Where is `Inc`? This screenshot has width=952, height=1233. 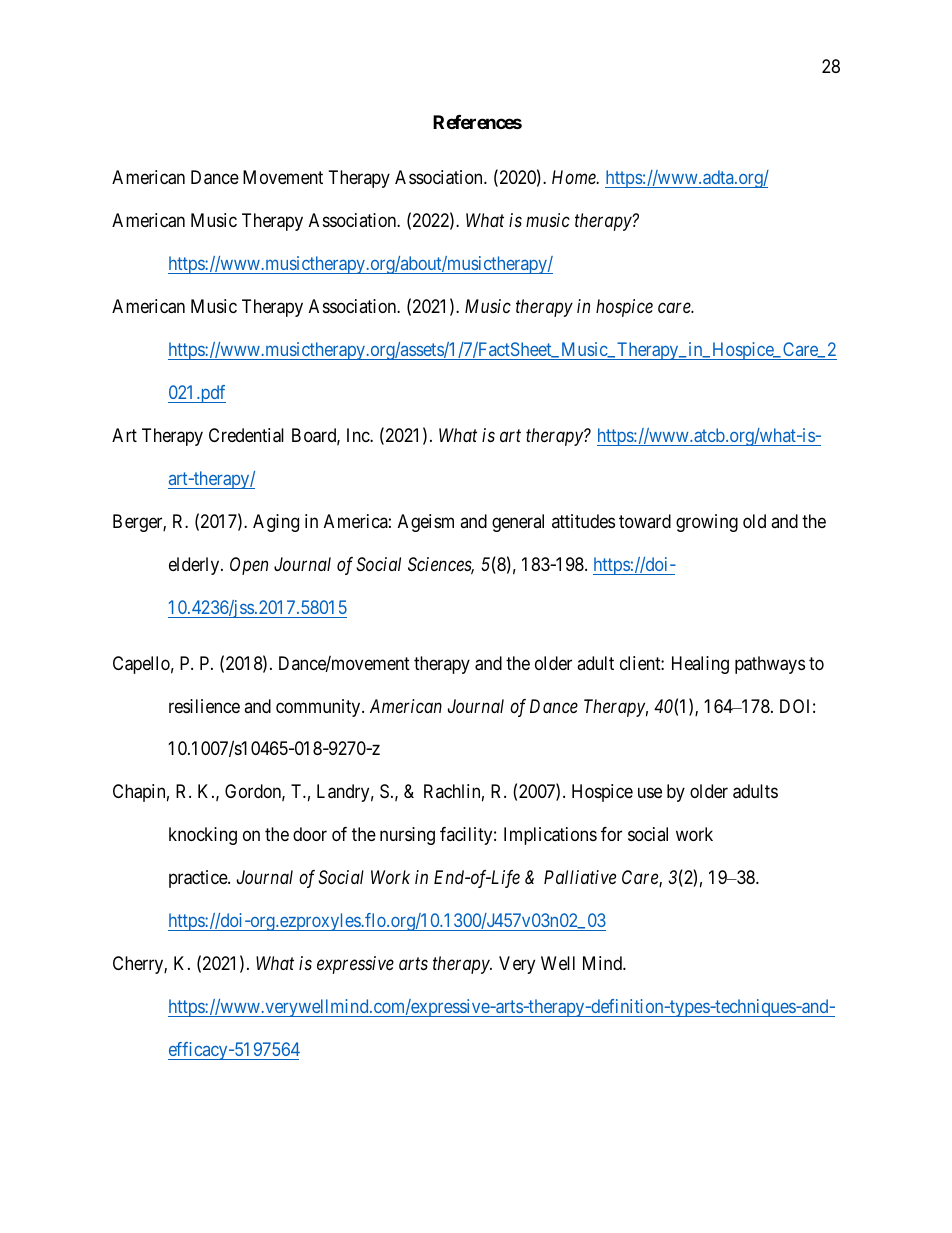 Inc is located at coordinates (359, 435).
